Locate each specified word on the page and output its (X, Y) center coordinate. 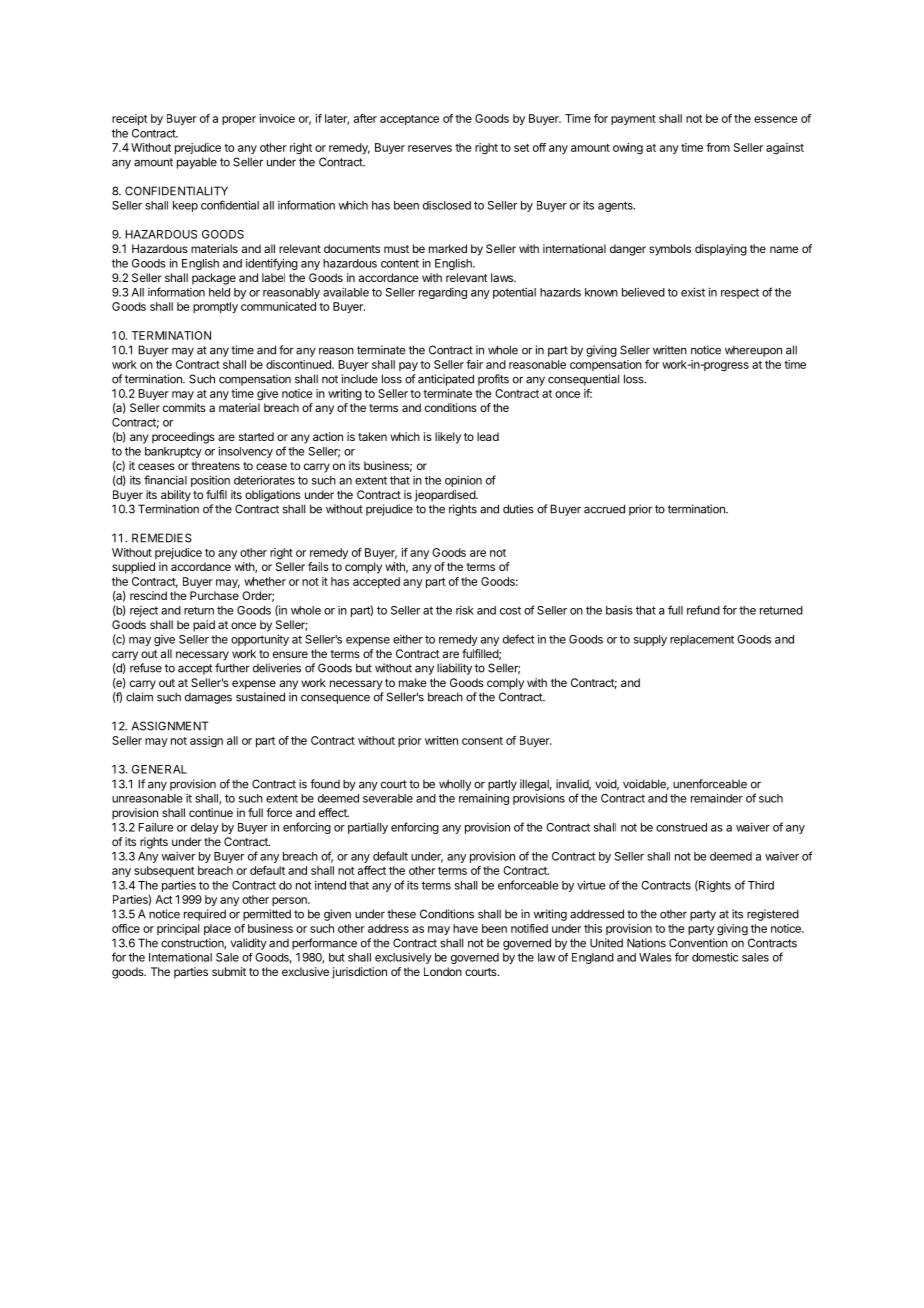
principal (178, 929)
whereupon (753, 351)
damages (208, 698)
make (413, 682)
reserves (430, 148)
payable (197, 163)
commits (184, 407)
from (718, 147)
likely (448, 438)
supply (650, 640)
